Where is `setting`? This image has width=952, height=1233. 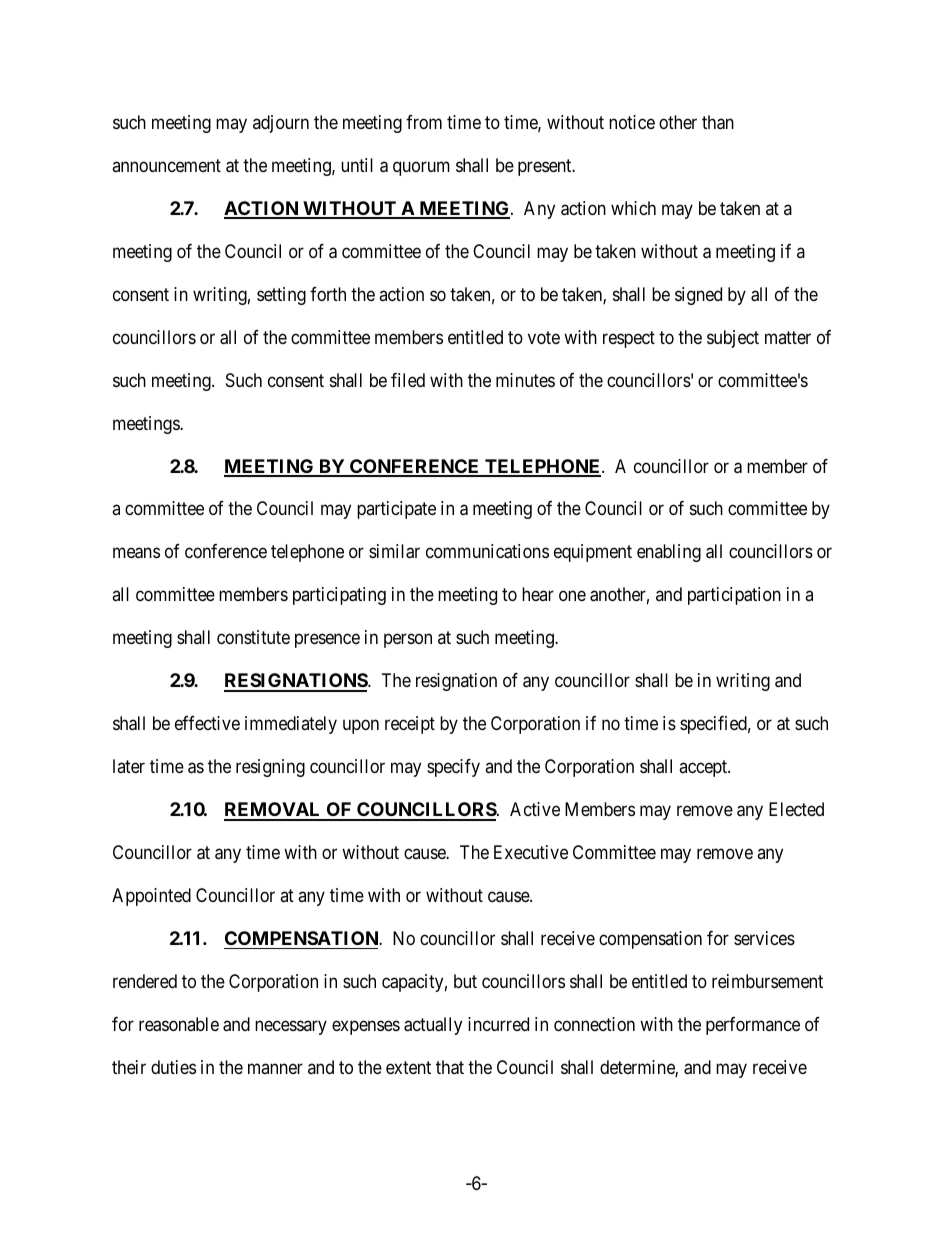 setting is located at coordinates (281, 296).
